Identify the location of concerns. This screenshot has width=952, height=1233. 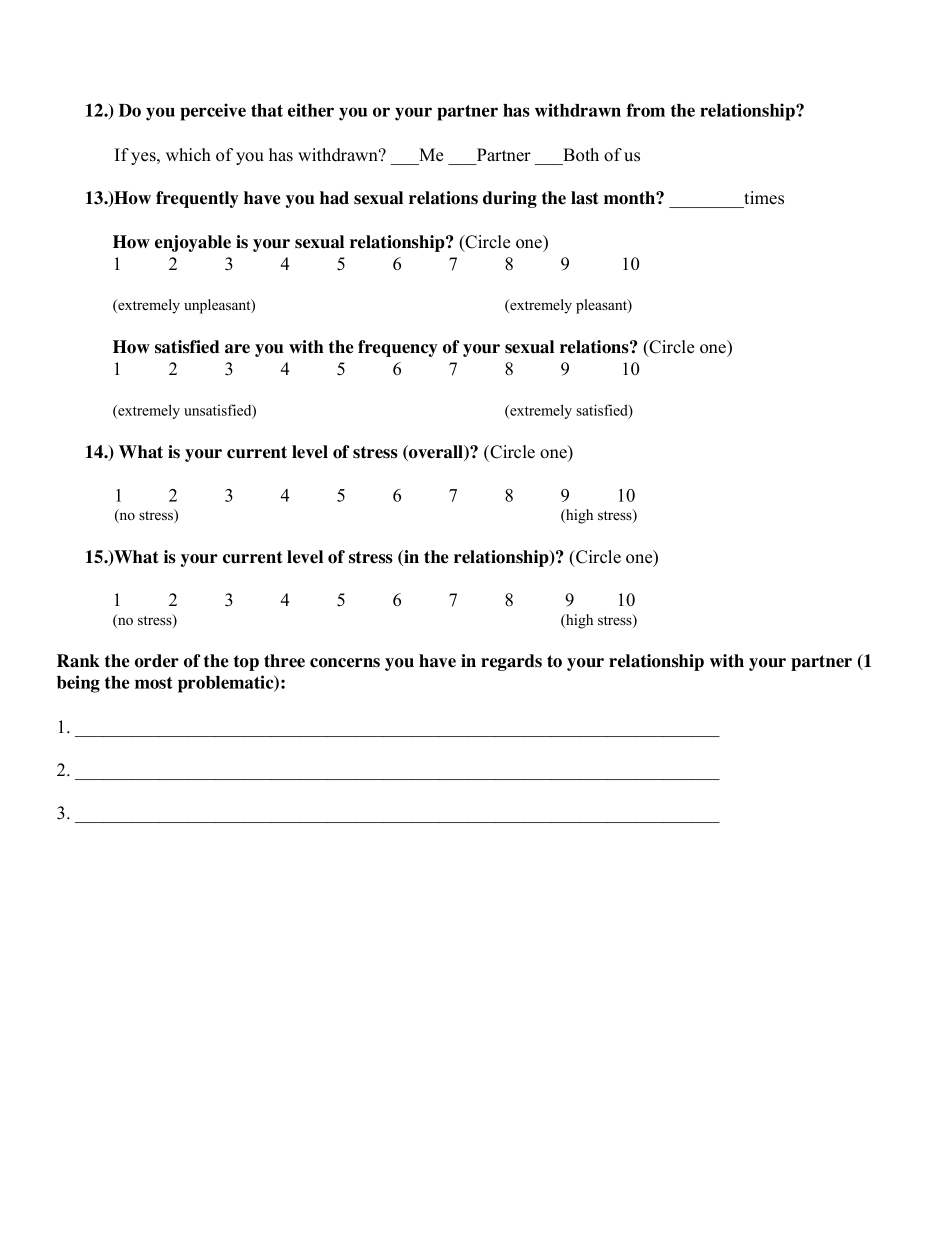
(345, 663).
